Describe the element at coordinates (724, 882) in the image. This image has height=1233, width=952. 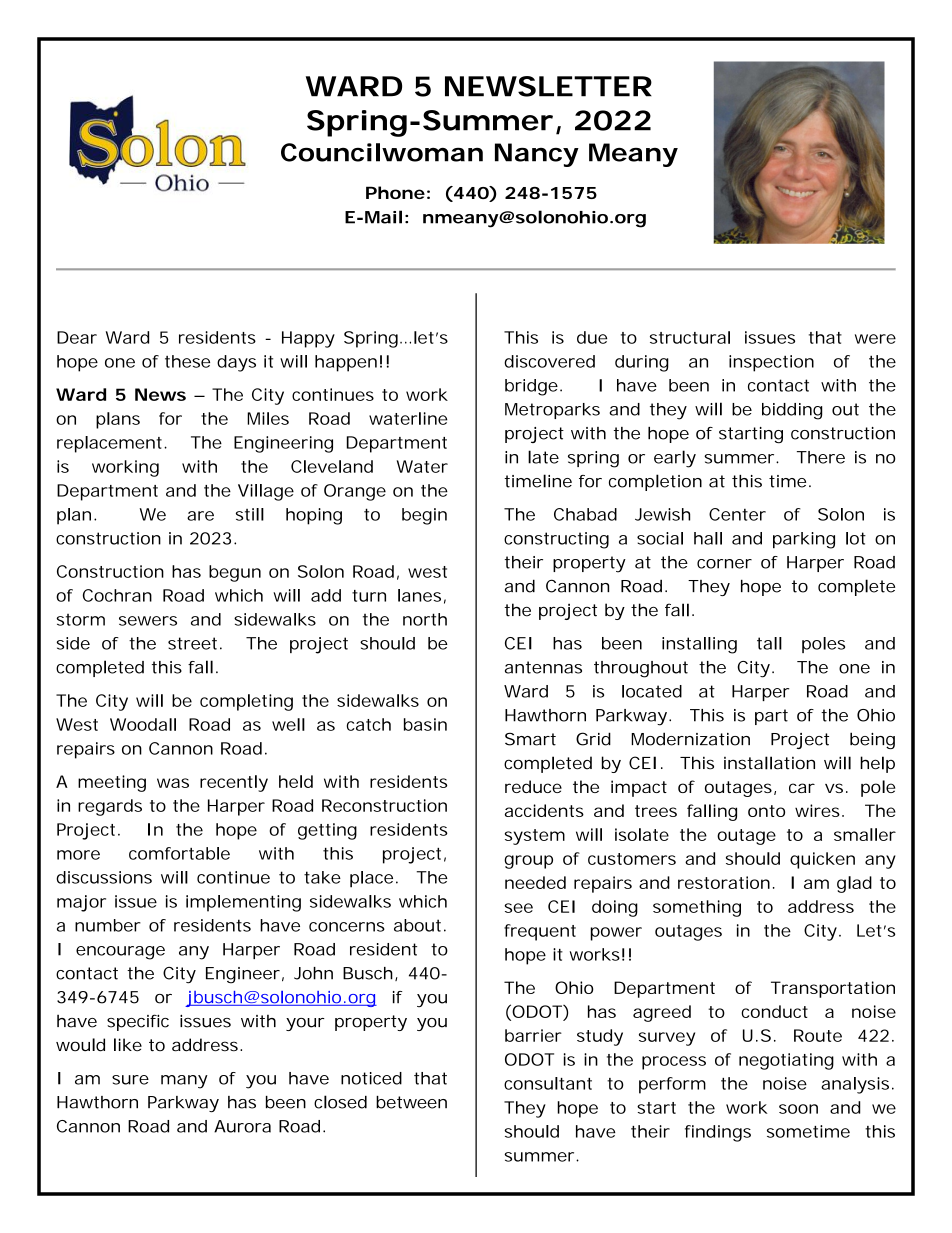
I see `restoration` at that location.
